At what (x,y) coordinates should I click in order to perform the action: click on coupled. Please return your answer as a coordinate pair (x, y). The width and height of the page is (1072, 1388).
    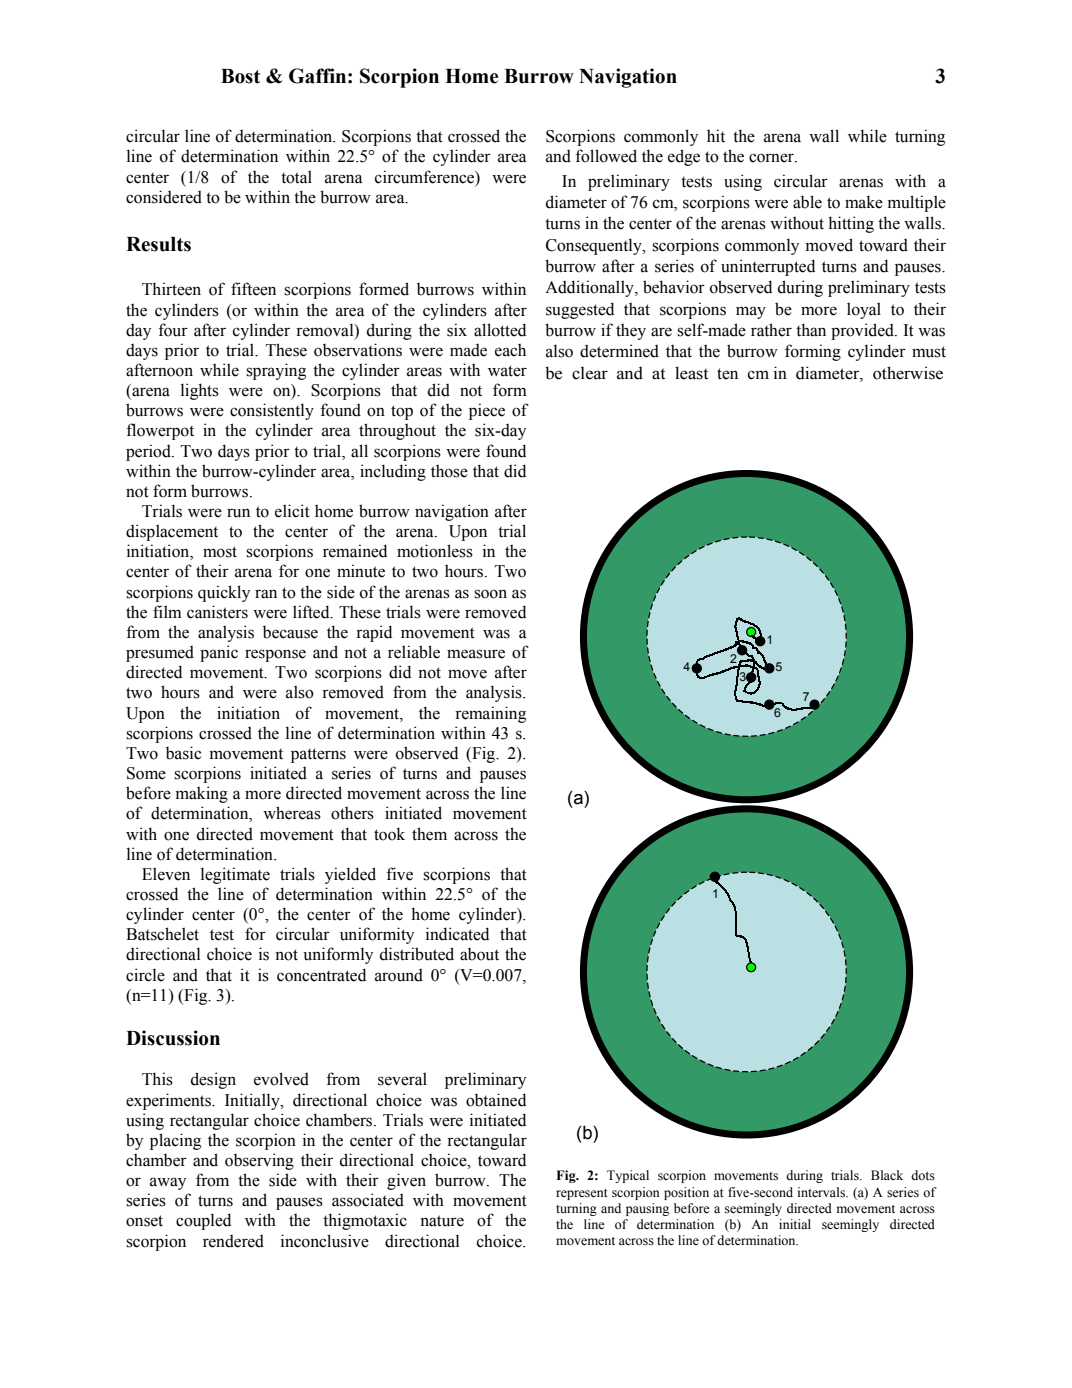
    Looking at the image, I should click on (203, 1221).
